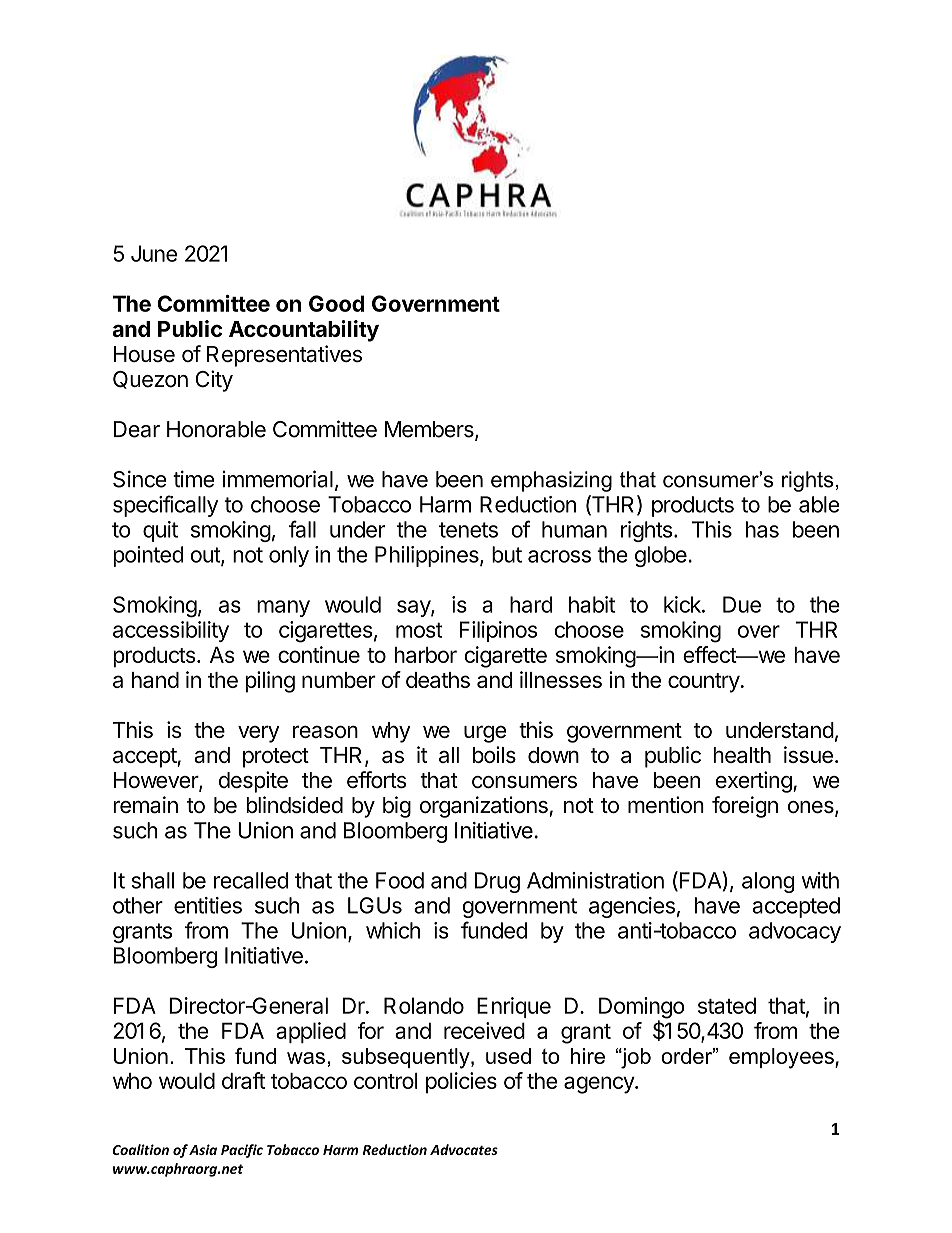 The image size is (952, 1233). I want to click on piling, so click(270, 682).
